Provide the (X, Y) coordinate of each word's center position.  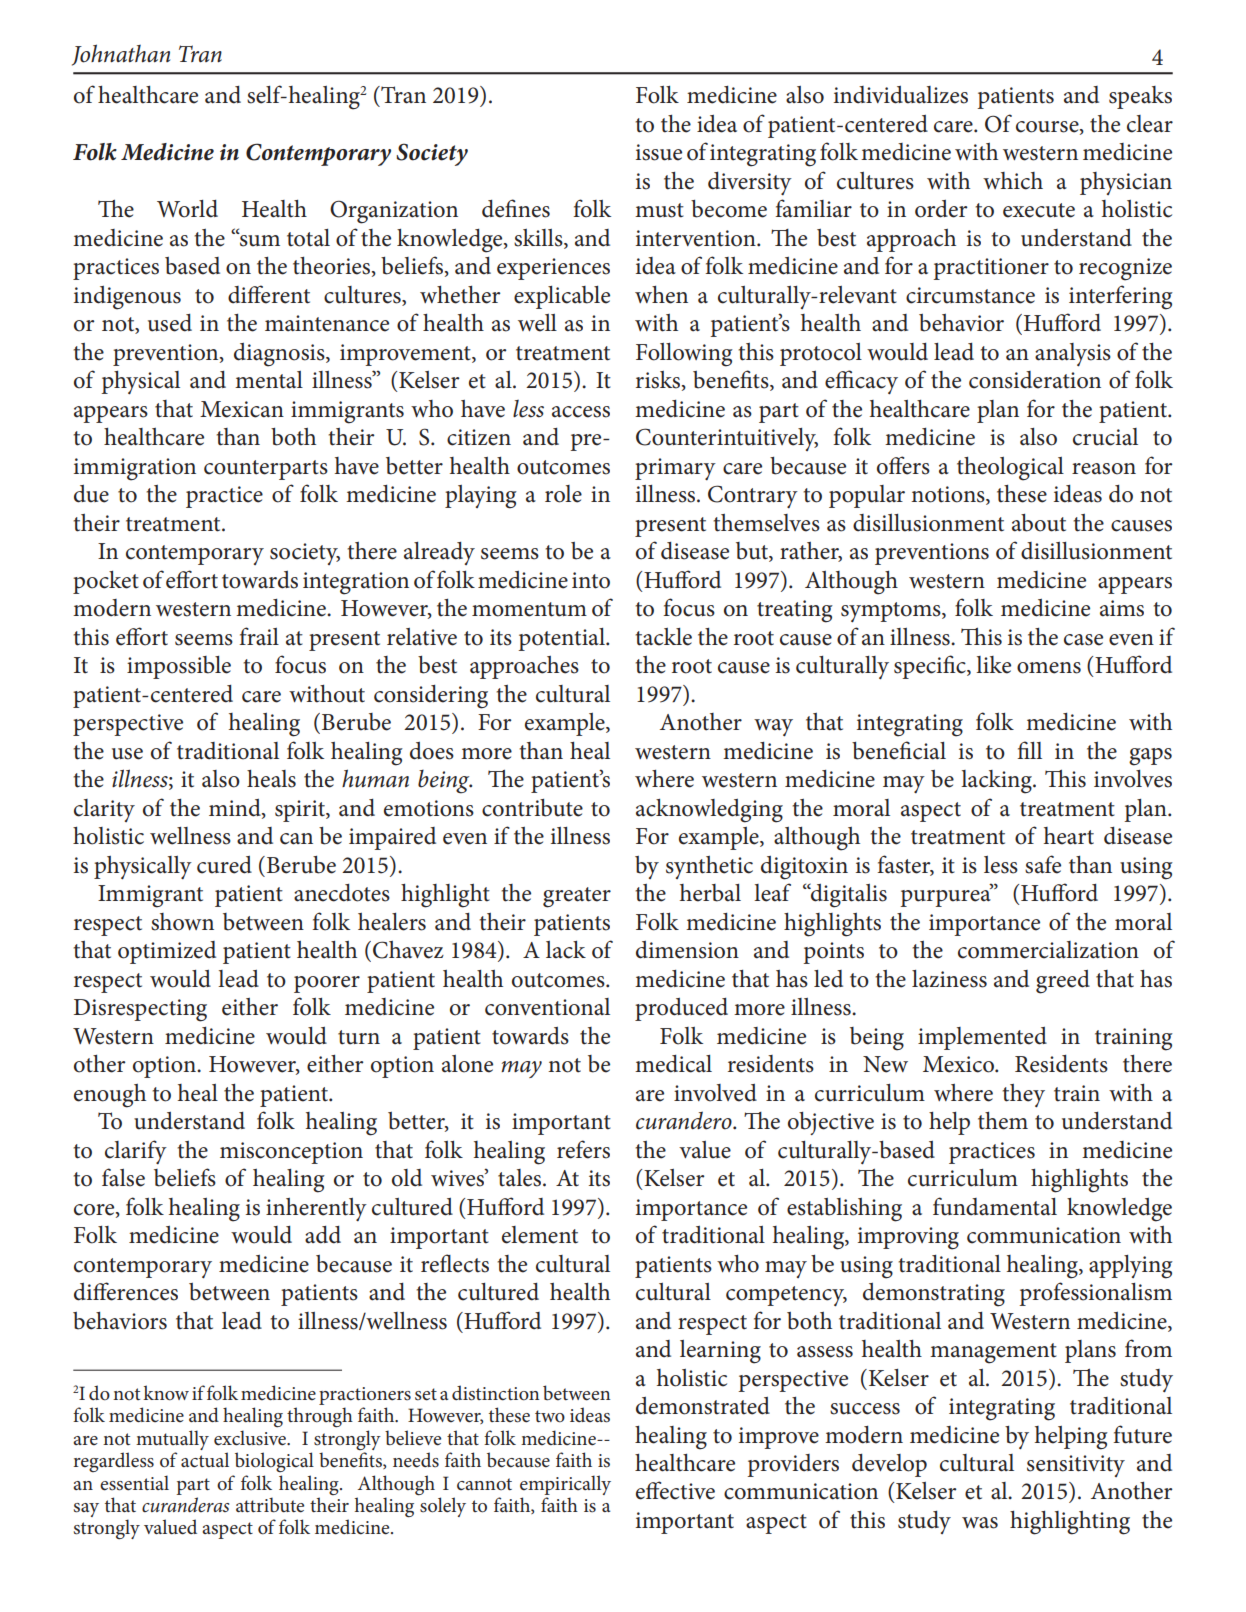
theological (1010, 469)
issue (659, 152)
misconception (291, 1153)
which (1013, 181)
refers (583, 1149)
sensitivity (1076, 1466)
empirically (565, 1485)
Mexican (242, 409)
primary (675, 469)
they (1023, 1095)
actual (205, 1460)
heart (1069, 836)
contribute (532, 808)
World (187, 209)
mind (236, 808)
